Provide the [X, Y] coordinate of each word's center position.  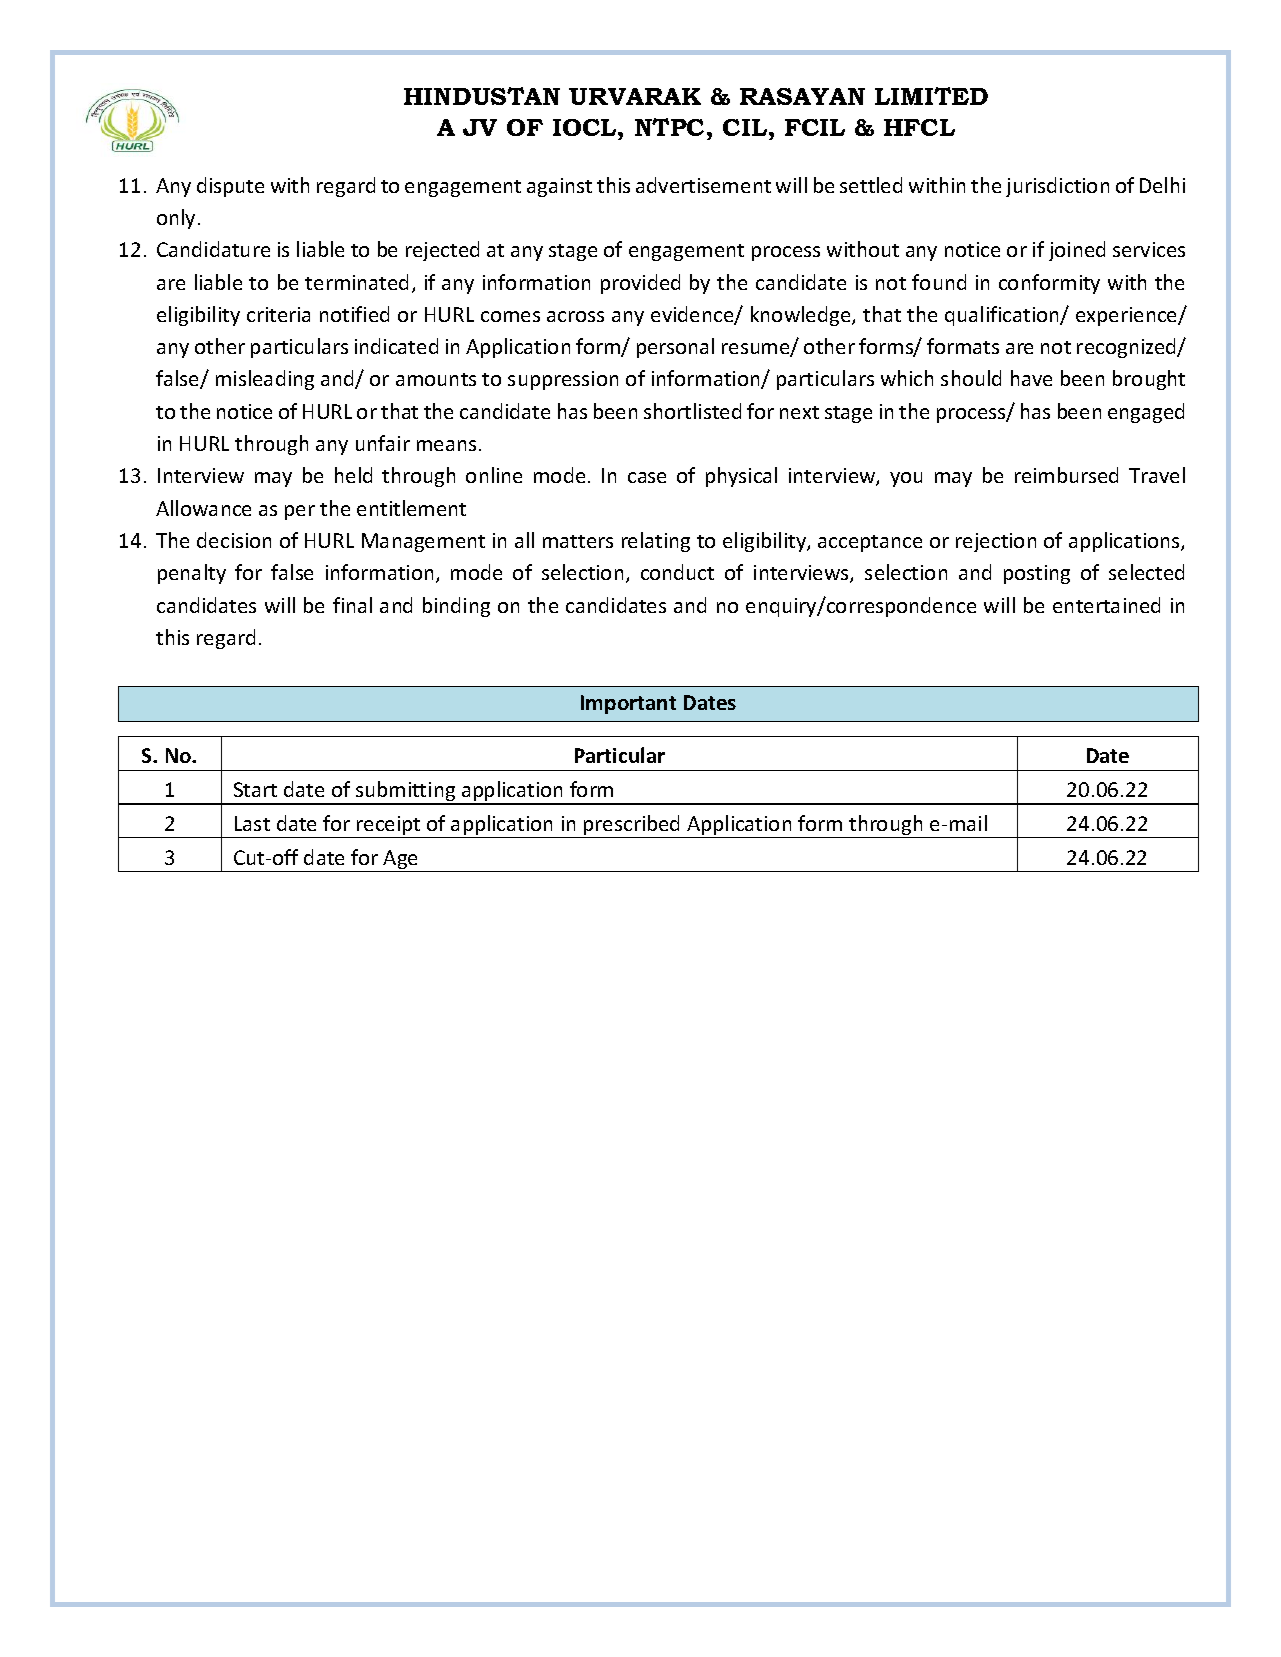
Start [255, 789]
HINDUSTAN [482, 96]
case [647, 477]
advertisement [703, 185]
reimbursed [1066, 475]
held [353, 475]
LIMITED [931, 96]
